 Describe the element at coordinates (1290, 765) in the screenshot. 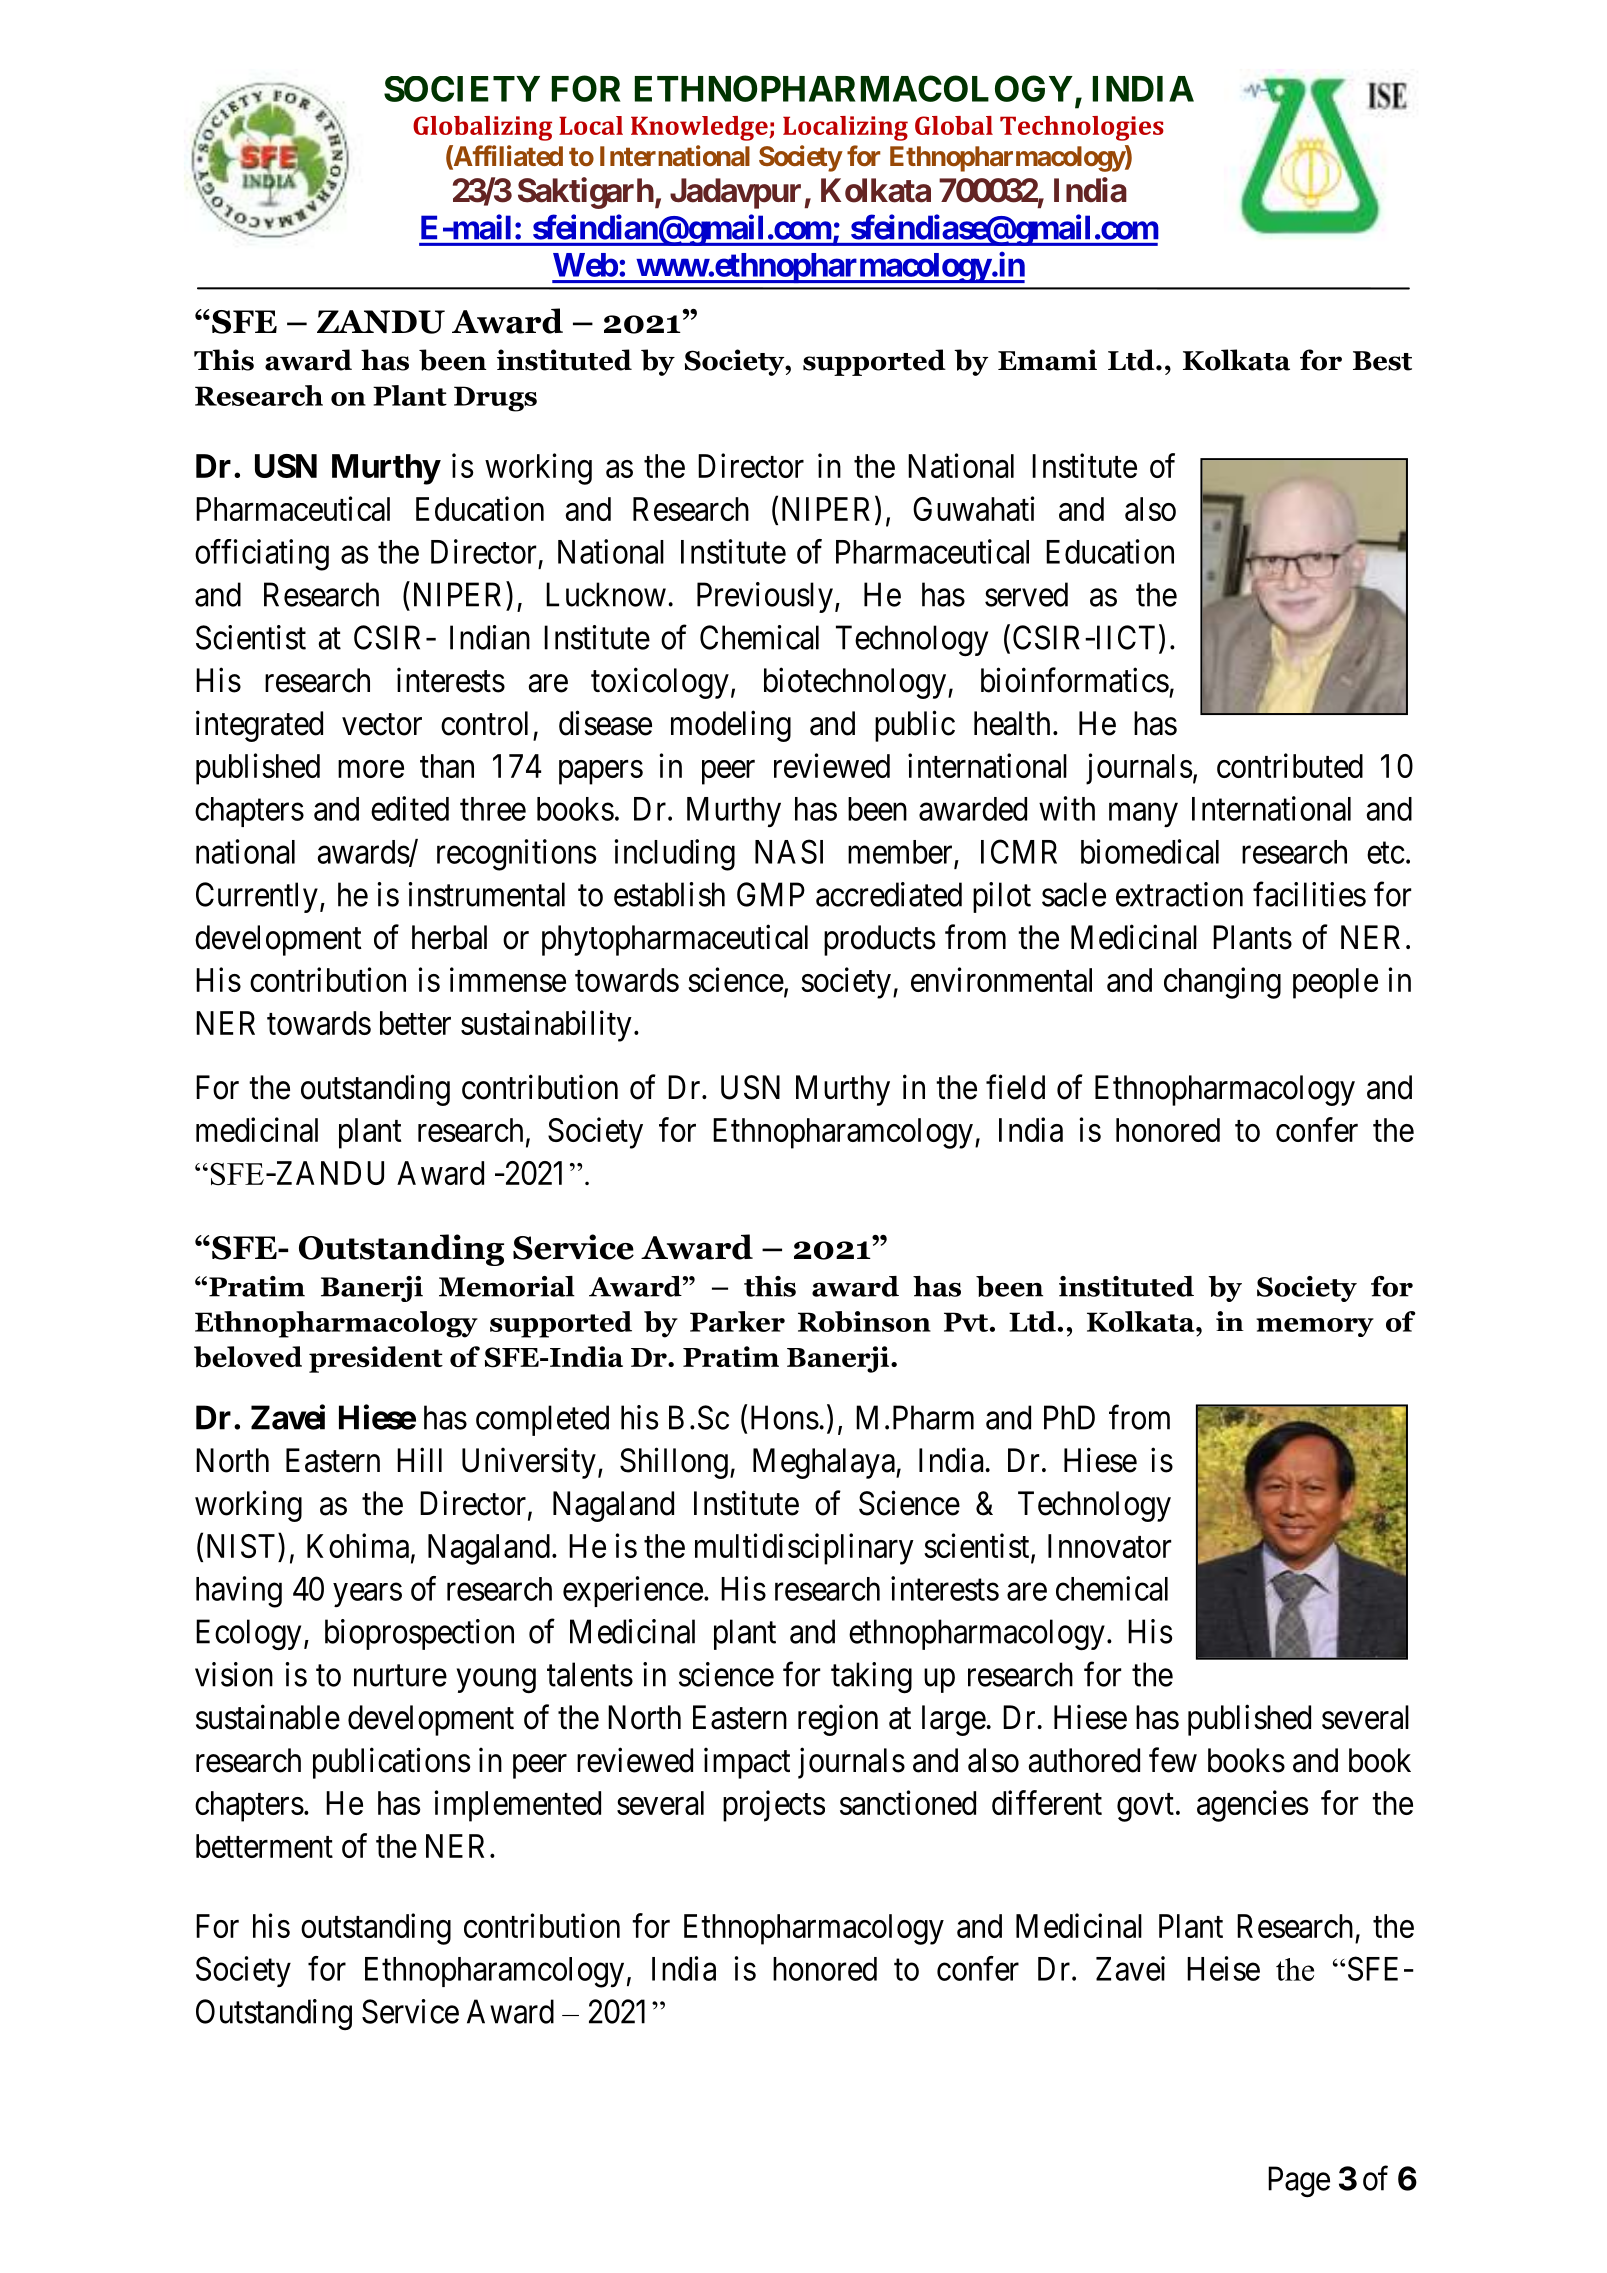

I see `contributed` at that location.
